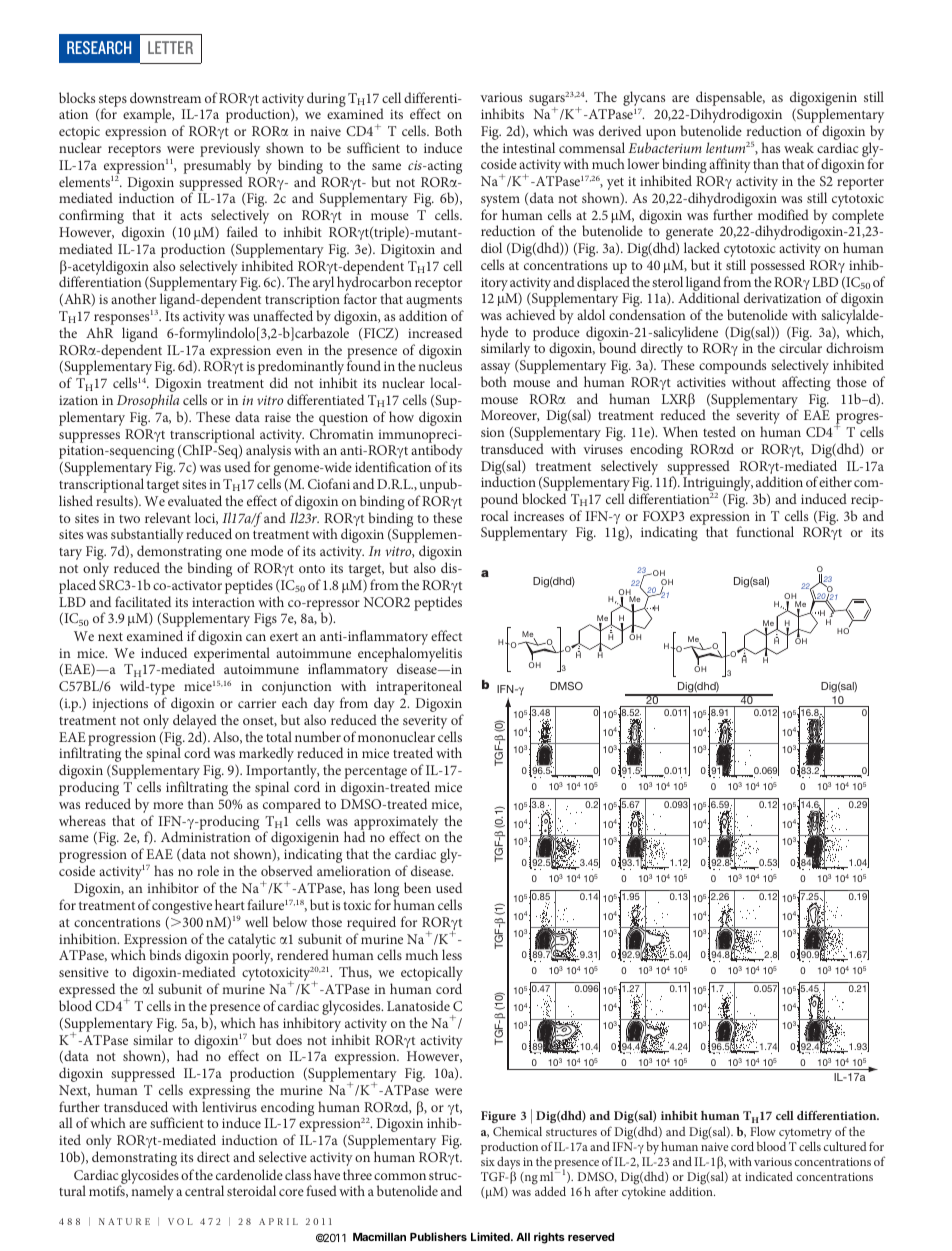  What do you see at coordinates (165, 97) in the document?
I see `downstream` at bounding box center [165, 97].
